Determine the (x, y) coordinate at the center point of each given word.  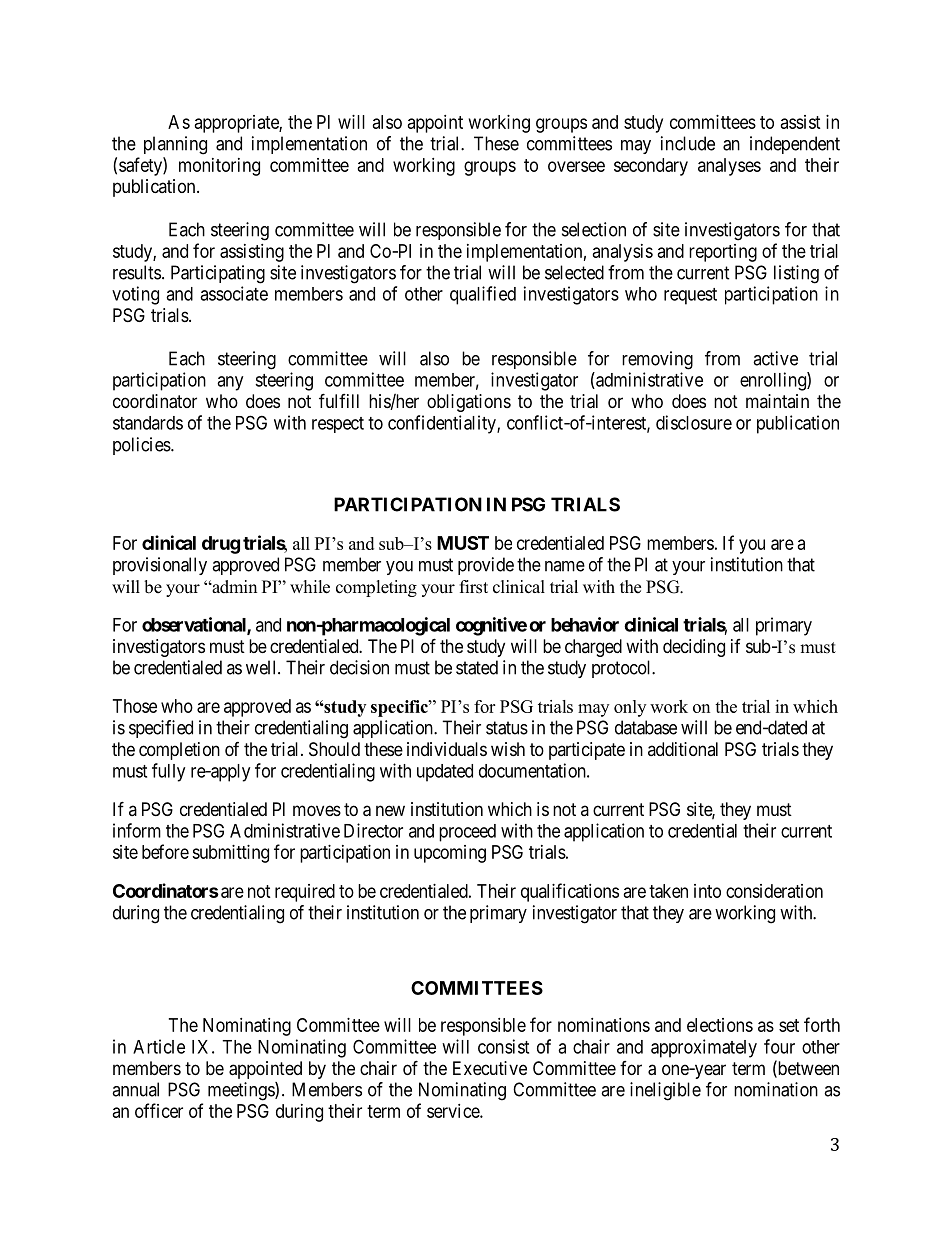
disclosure (694, 422)
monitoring (219, 167)
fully (168, 772)
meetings (242, 1091)
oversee (576, 166)
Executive (490, 1068)
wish (508, 749)
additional (683, 749)
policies (142, 446)
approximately (704, 1048)
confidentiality (443, 424)
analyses (729, 167)
